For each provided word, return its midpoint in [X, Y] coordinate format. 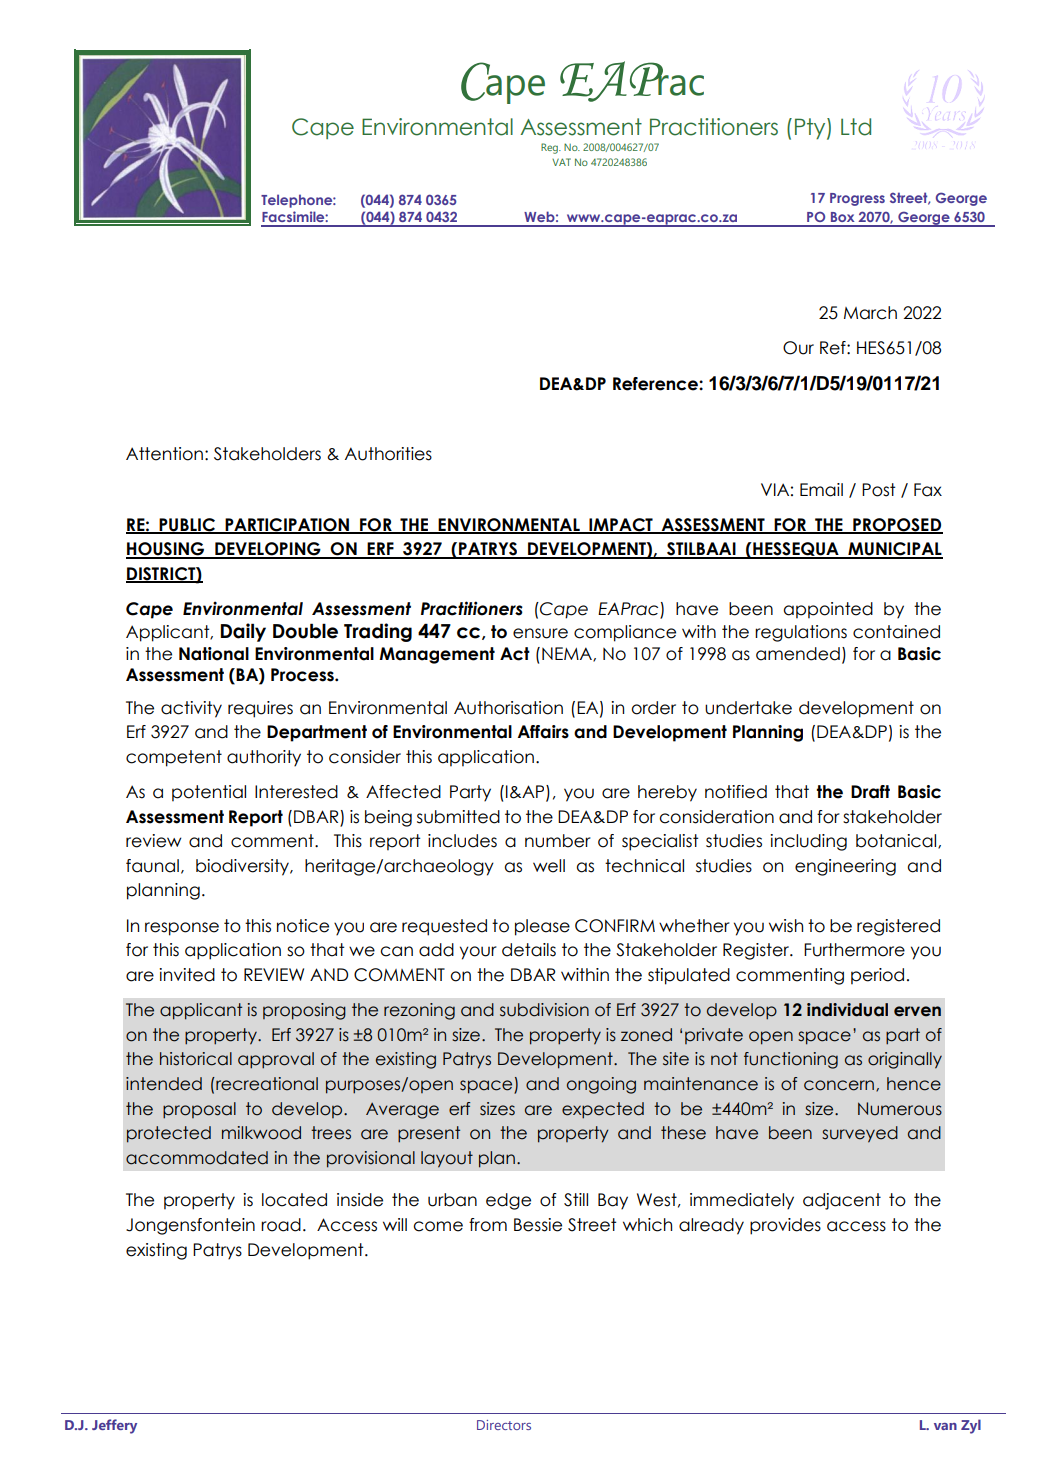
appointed [828, 610]
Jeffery [114, 1426]
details [529, 950]
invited [187, 975]
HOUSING [166, 550]
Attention [164, 454]
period [877, 976]
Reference [656, 384]
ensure [540, 633]
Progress [857, 199]
